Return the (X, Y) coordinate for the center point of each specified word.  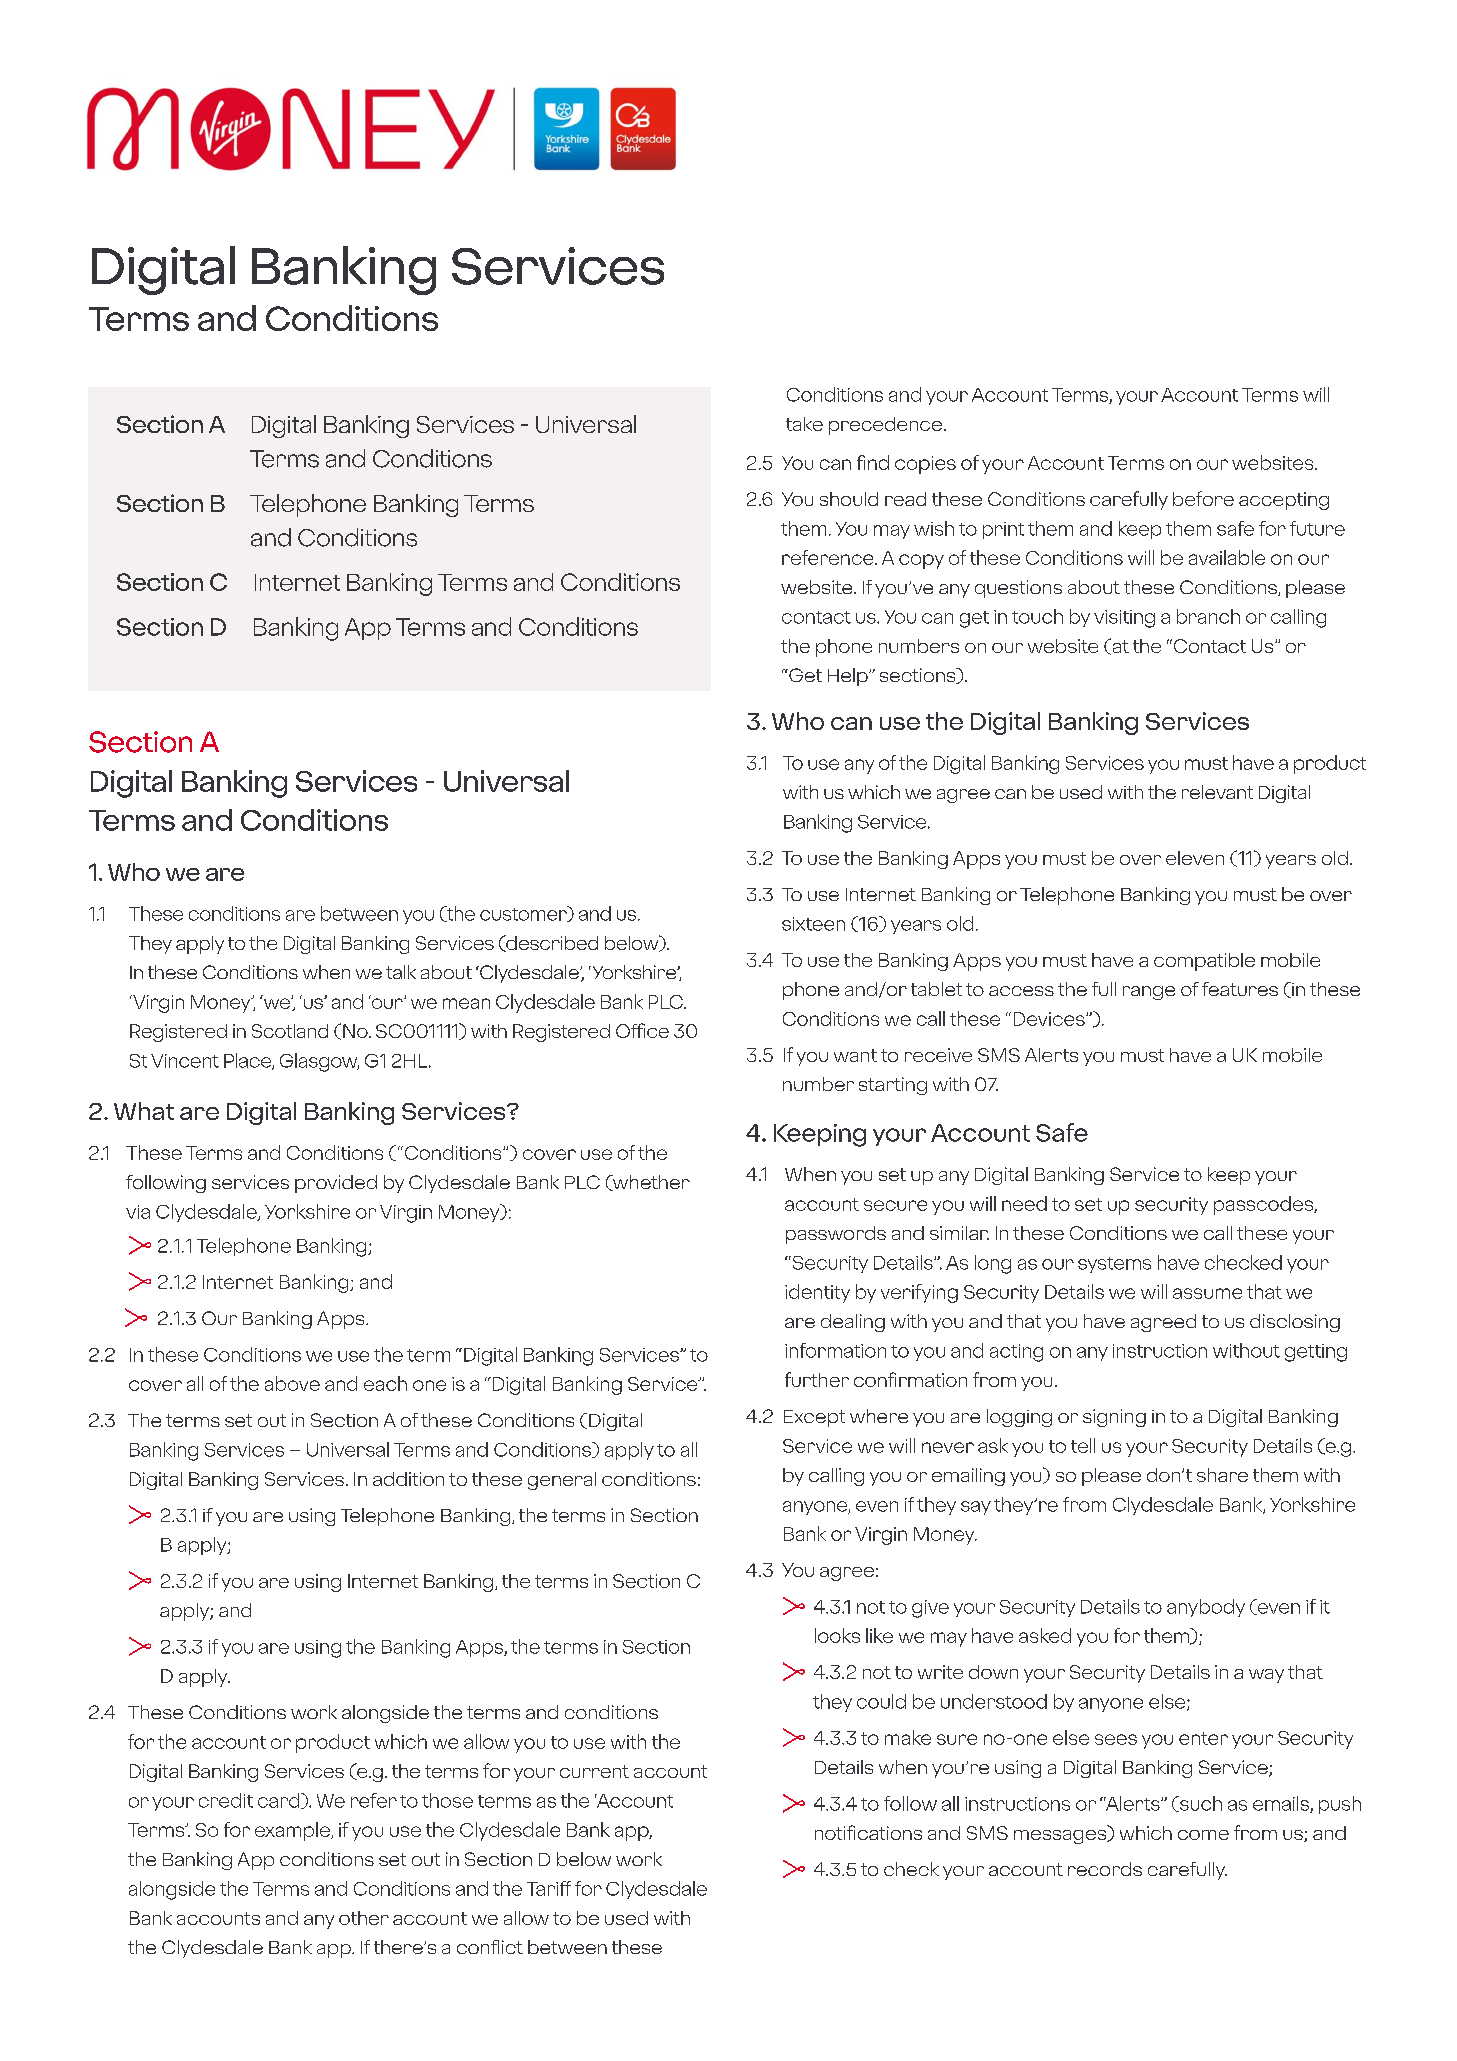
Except (814, 1418)
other (364, 1918)
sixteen (813, 924)
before (1203, 498)
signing (1114, 1418)
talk (401, 972)
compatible (1204, 962)
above (292, 1383)
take (804, 424)
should (849, 499)
